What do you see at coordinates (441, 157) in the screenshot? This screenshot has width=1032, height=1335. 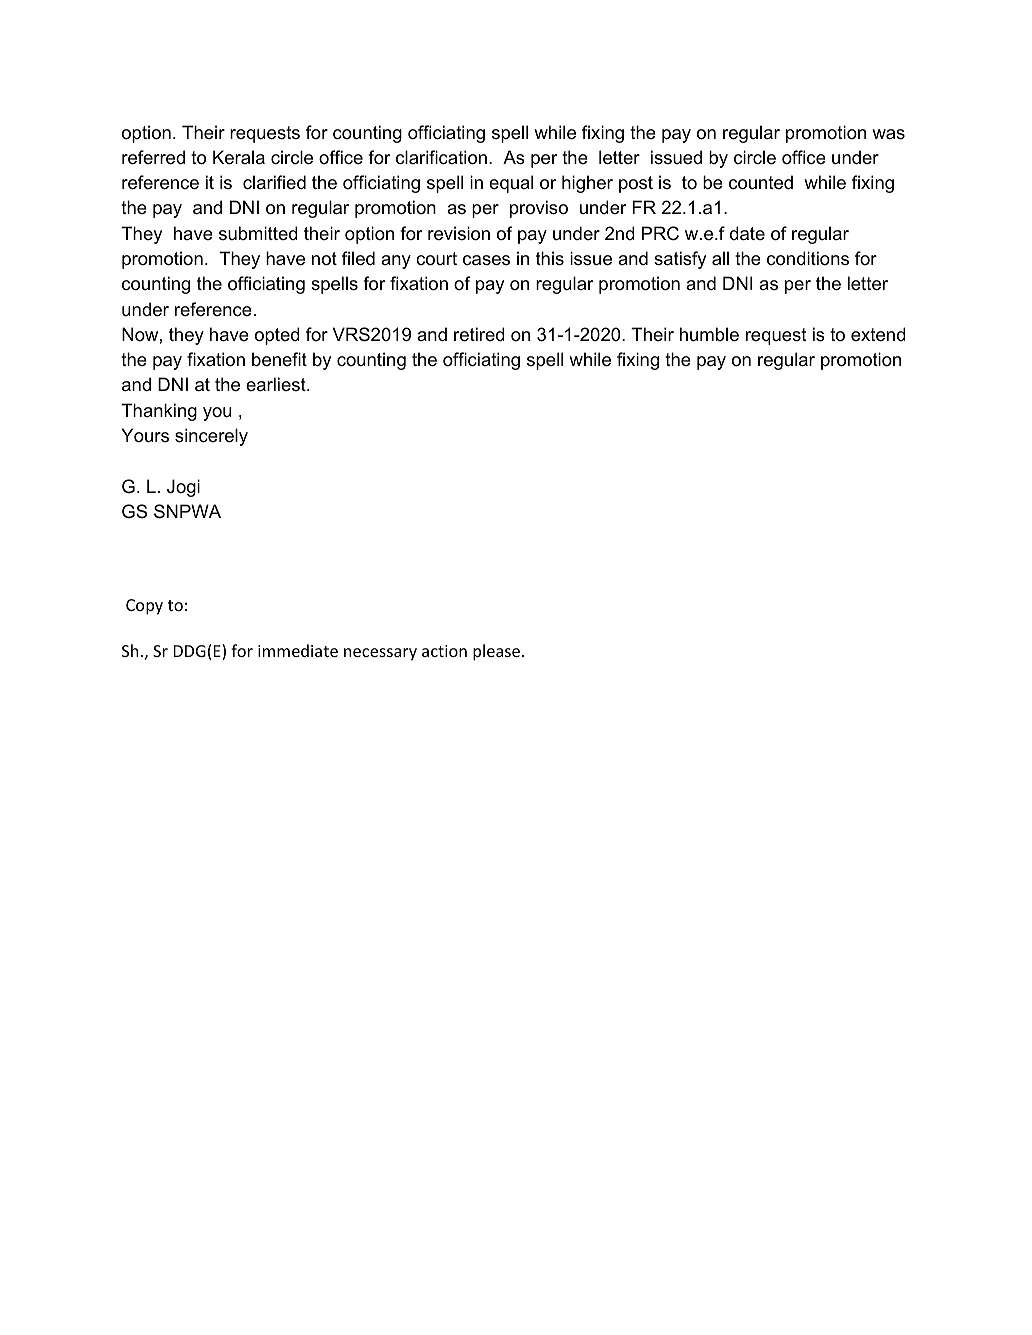 I see `clarification` at bounding box center [441, 157].
